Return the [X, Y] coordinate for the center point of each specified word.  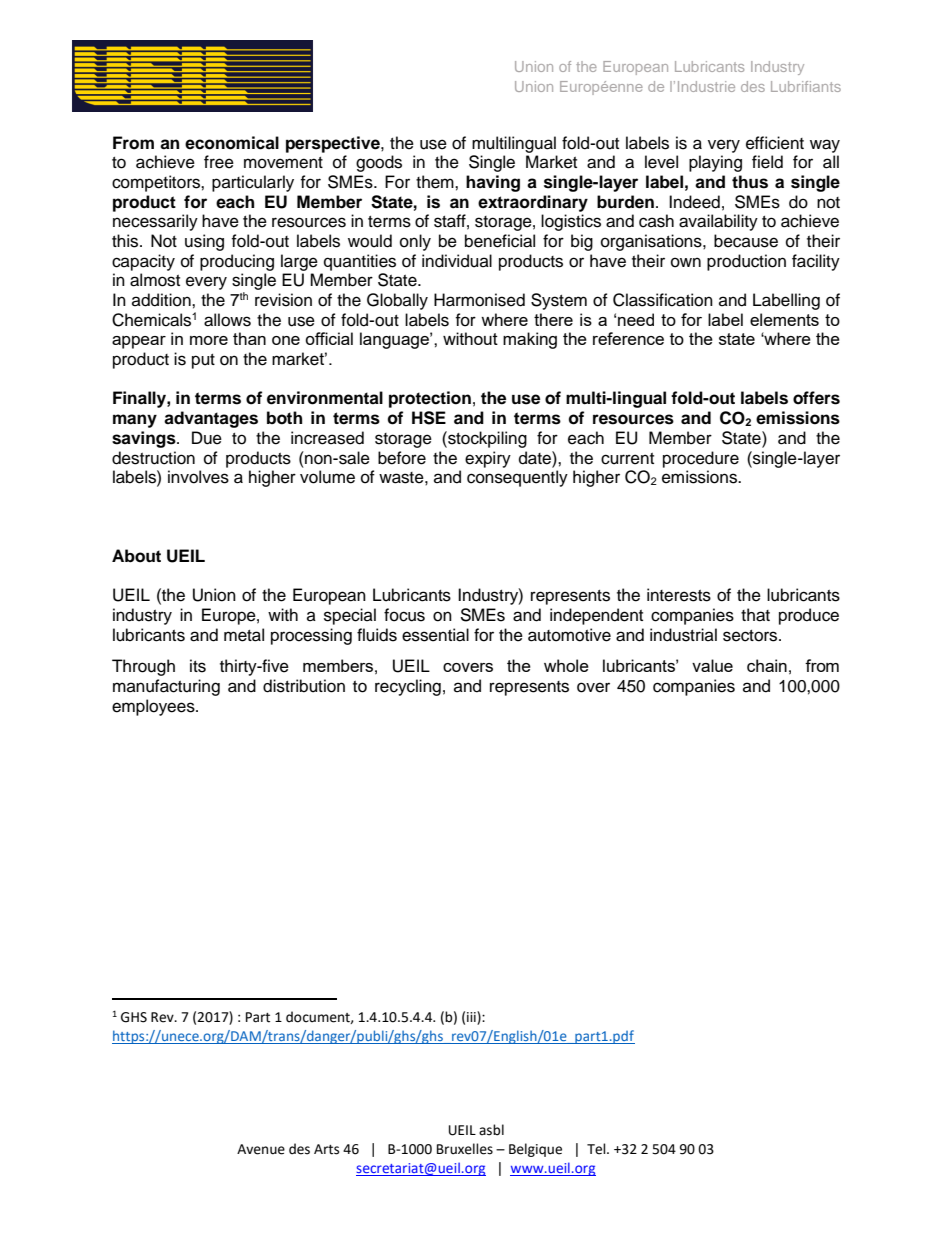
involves [198, 477]
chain [767, 665]
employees [154, 707]
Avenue [261, 1149]
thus [750, 182]
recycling [408, 687]
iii [472, 1018]
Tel [597, 1149]
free [219, 162]
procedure [701, 459]
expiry [488, 459]
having [493, 183]
